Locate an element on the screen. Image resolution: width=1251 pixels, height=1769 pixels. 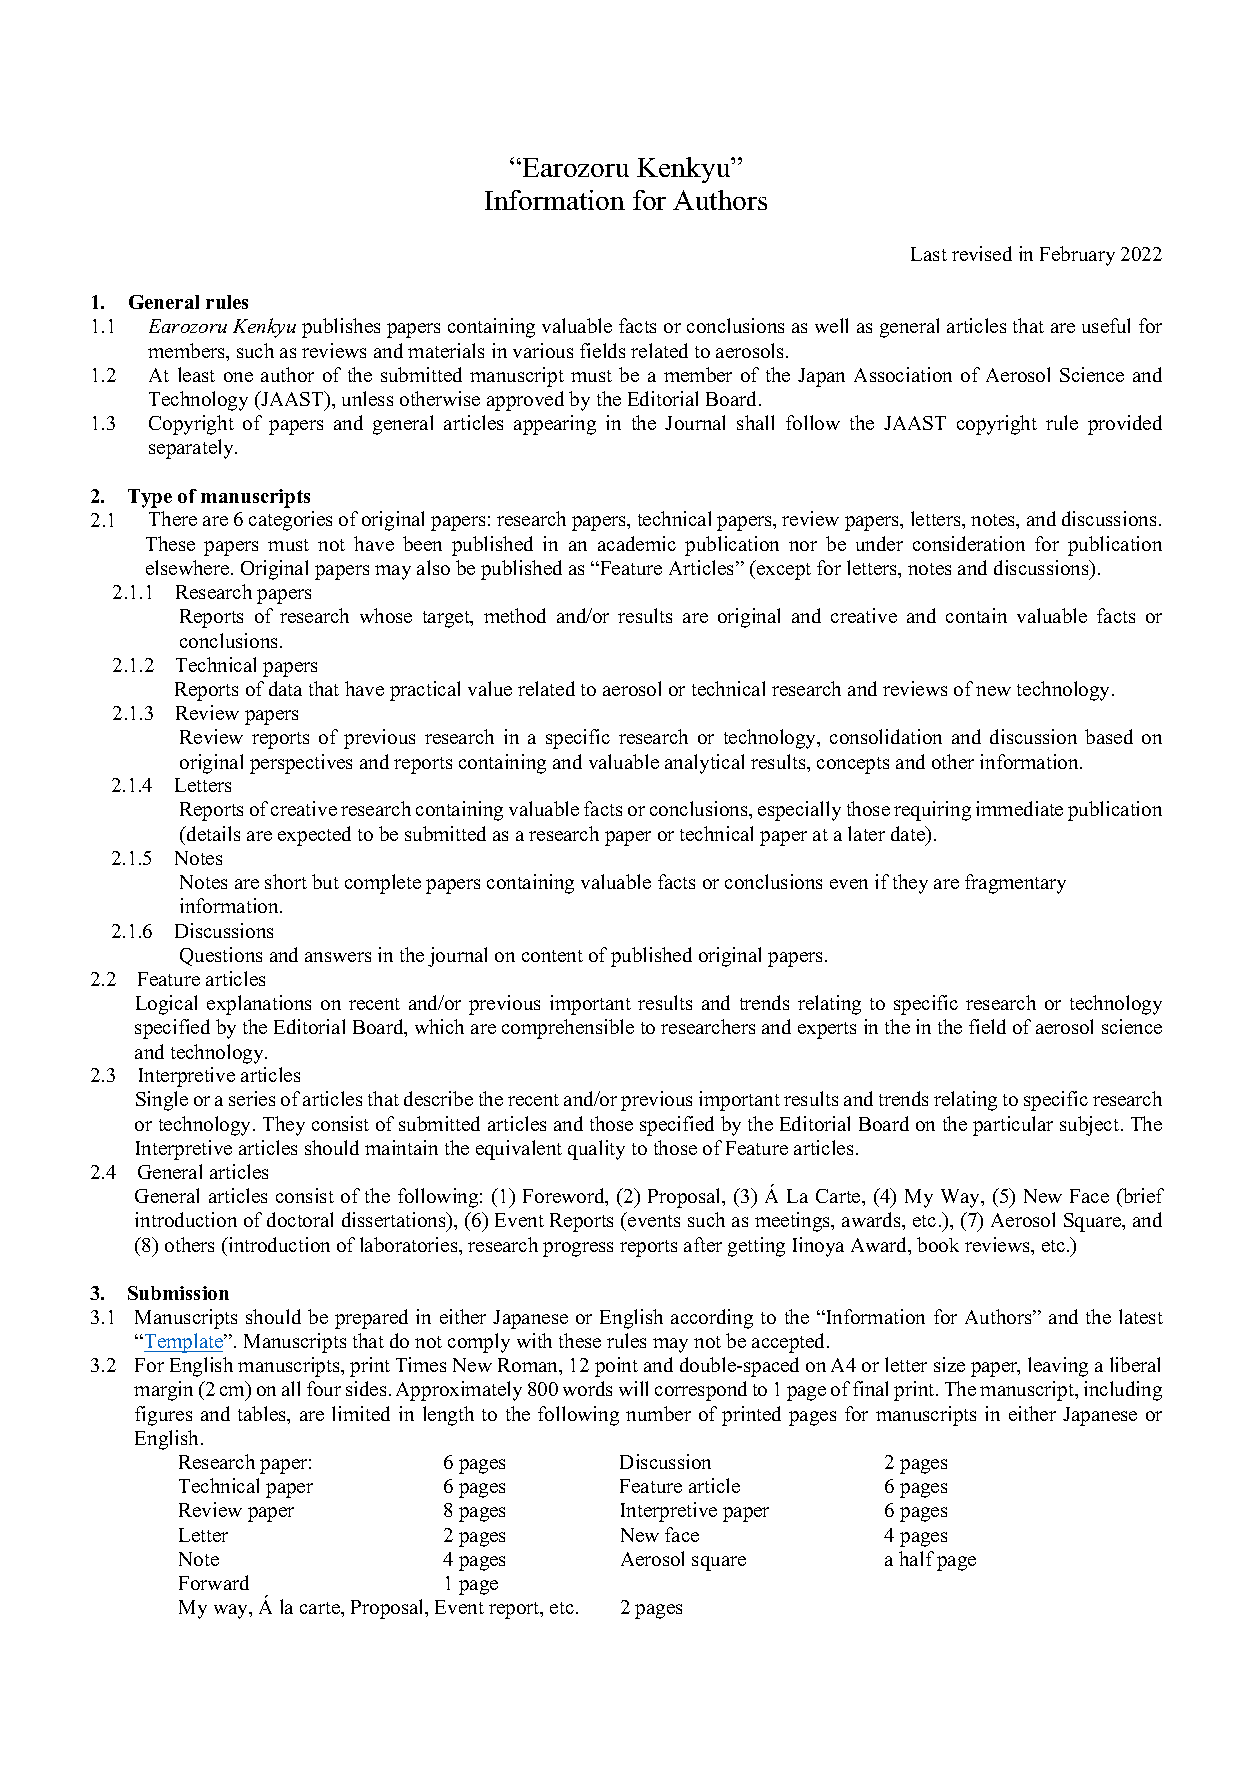
various is located at coordinates (543, 350).
